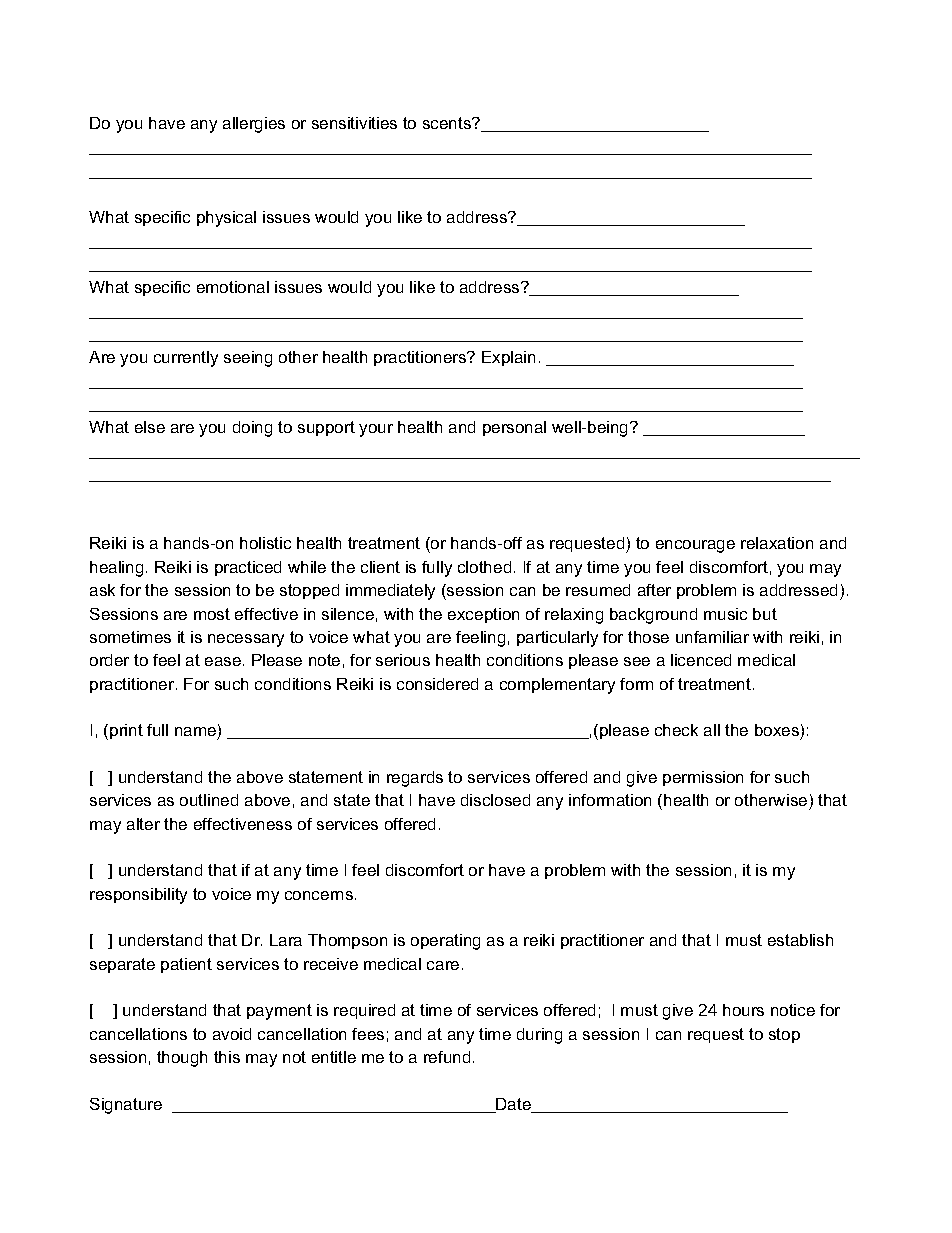 This screenshot has height=1233, width=952. What do you see at coordinates (354, 123) in the screenshot?
I see `sensitivities` at bounding box center [354, 123].
